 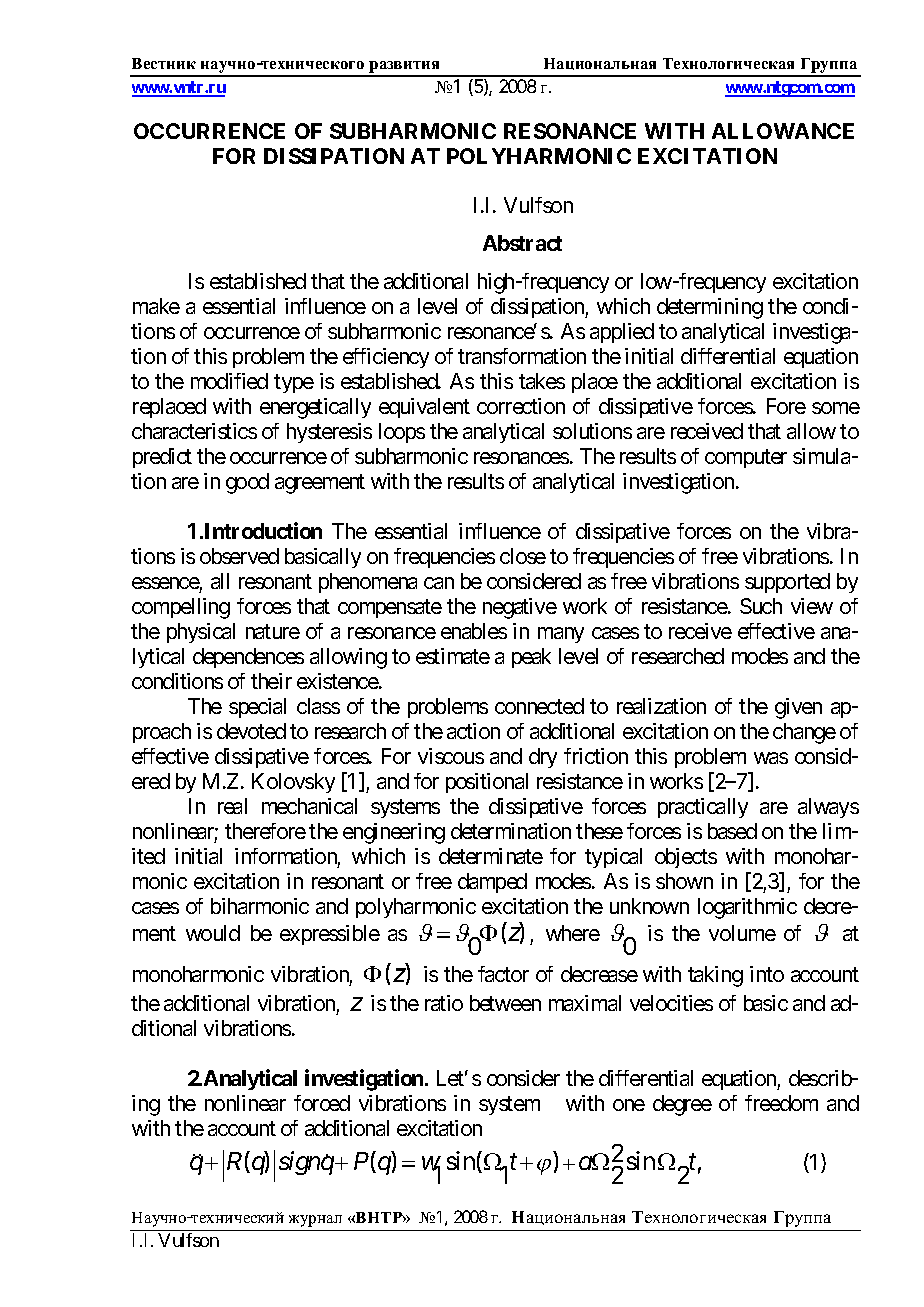 I want to click on given, so click(x=798, y=708).
